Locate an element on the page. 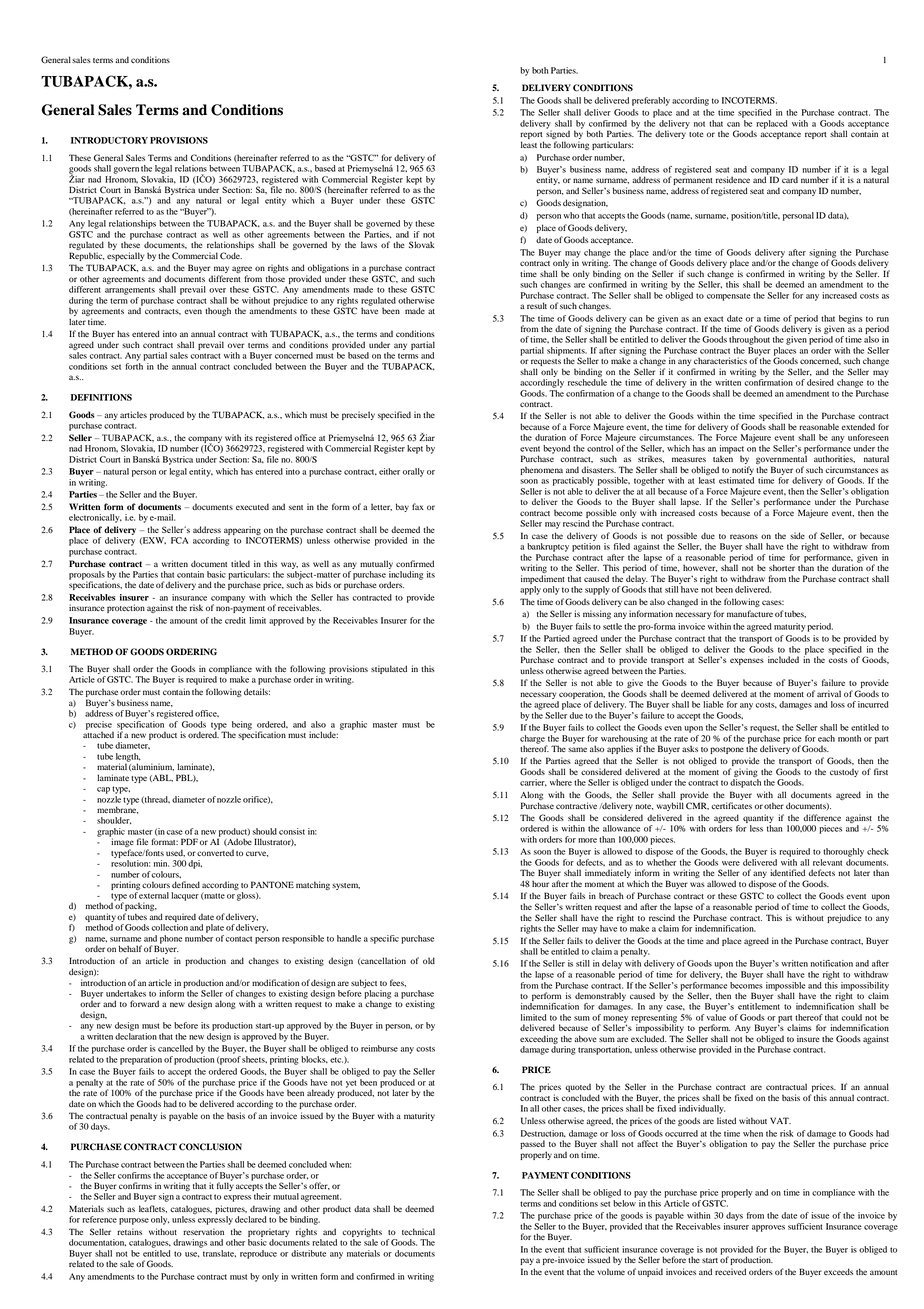 The image size is (924, 1309). approves is located at coordinates (768, 1228).
